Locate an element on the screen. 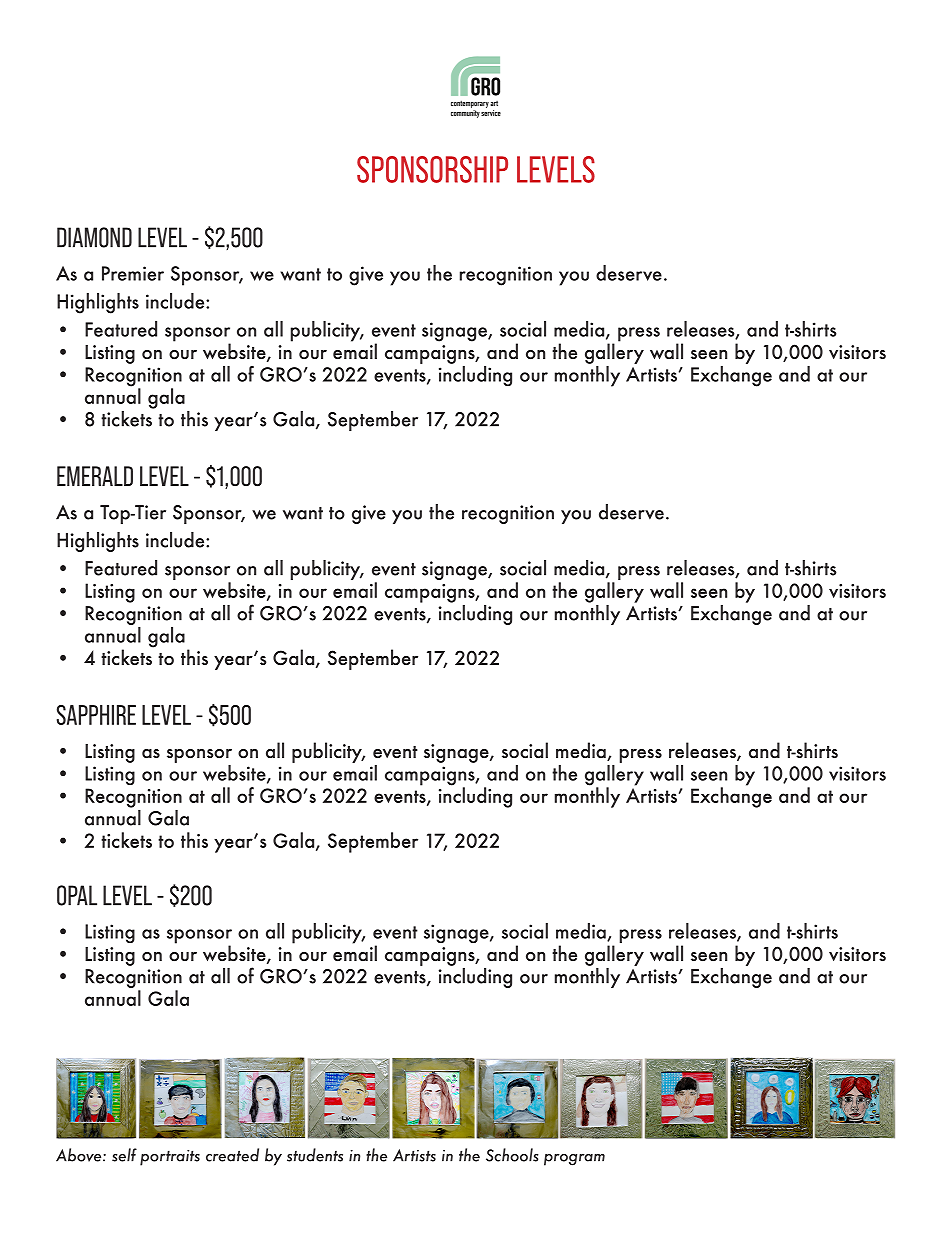 This screenshot has width=952, height=1233. Premier is located at coordinates (133, 273).
